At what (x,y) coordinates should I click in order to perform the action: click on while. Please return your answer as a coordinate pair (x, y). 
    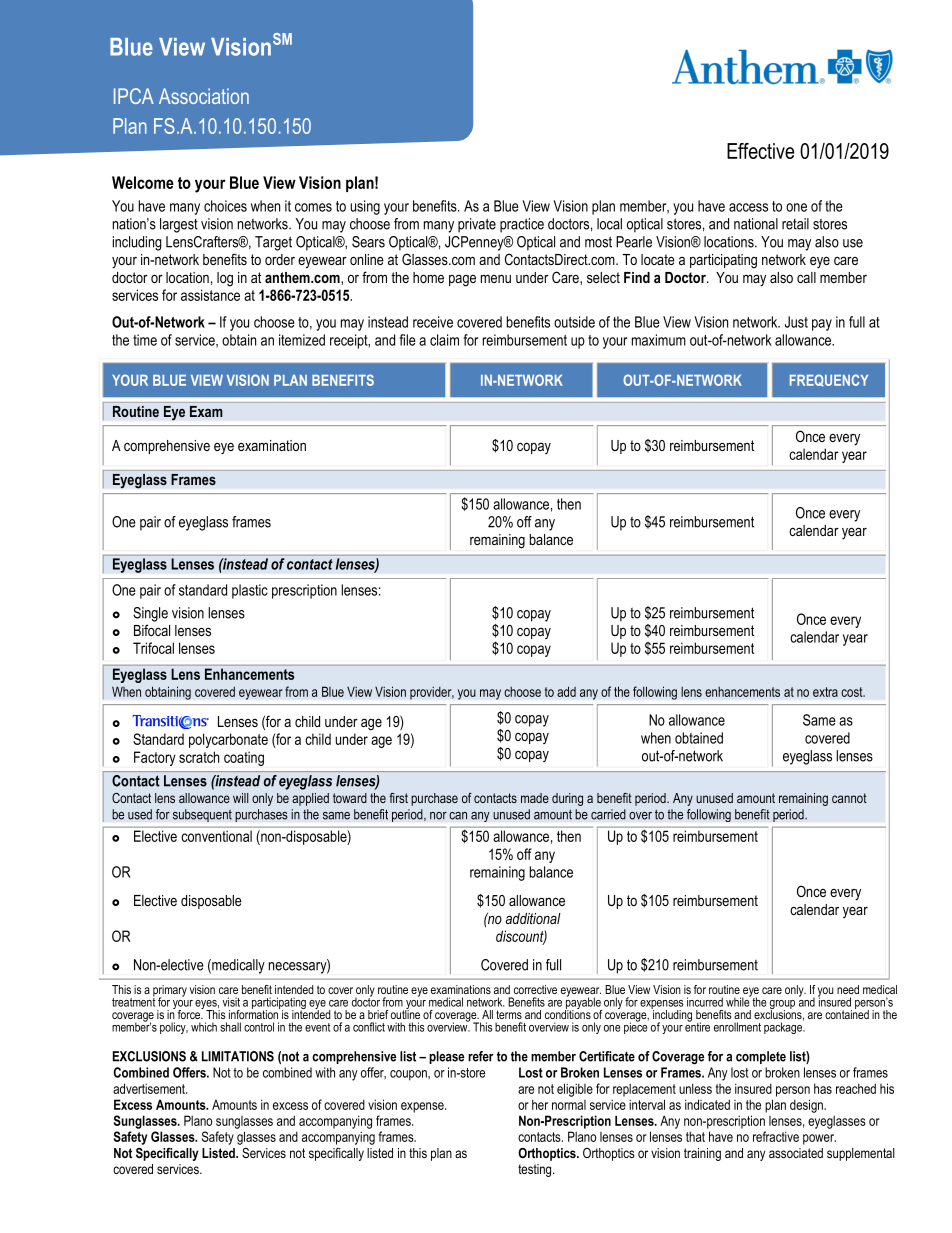
    Looking at the image, I should click on (739, 1001).
